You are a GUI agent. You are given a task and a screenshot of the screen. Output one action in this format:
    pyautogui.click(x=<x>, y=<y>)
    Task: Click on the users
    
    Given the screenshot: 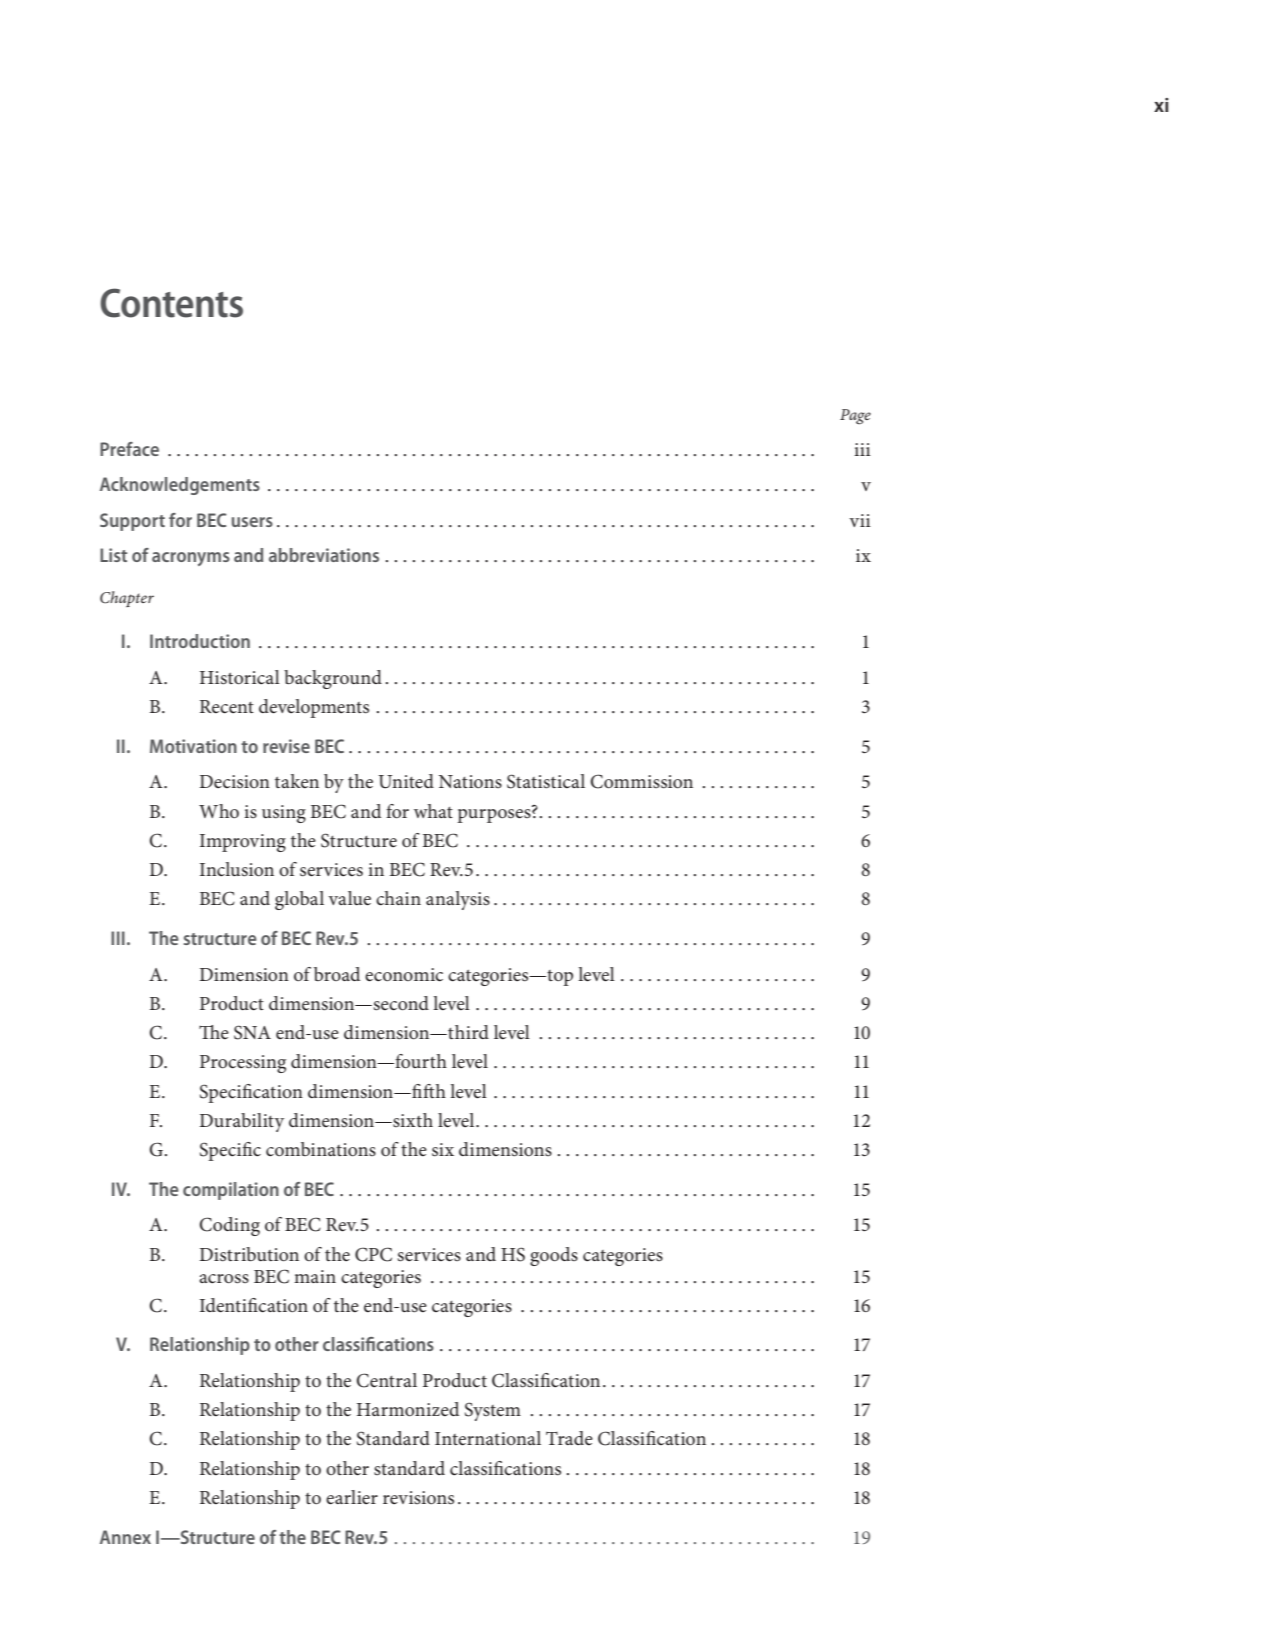 What is the action you would take?
    pyautogui.click(x=252, y=522)
